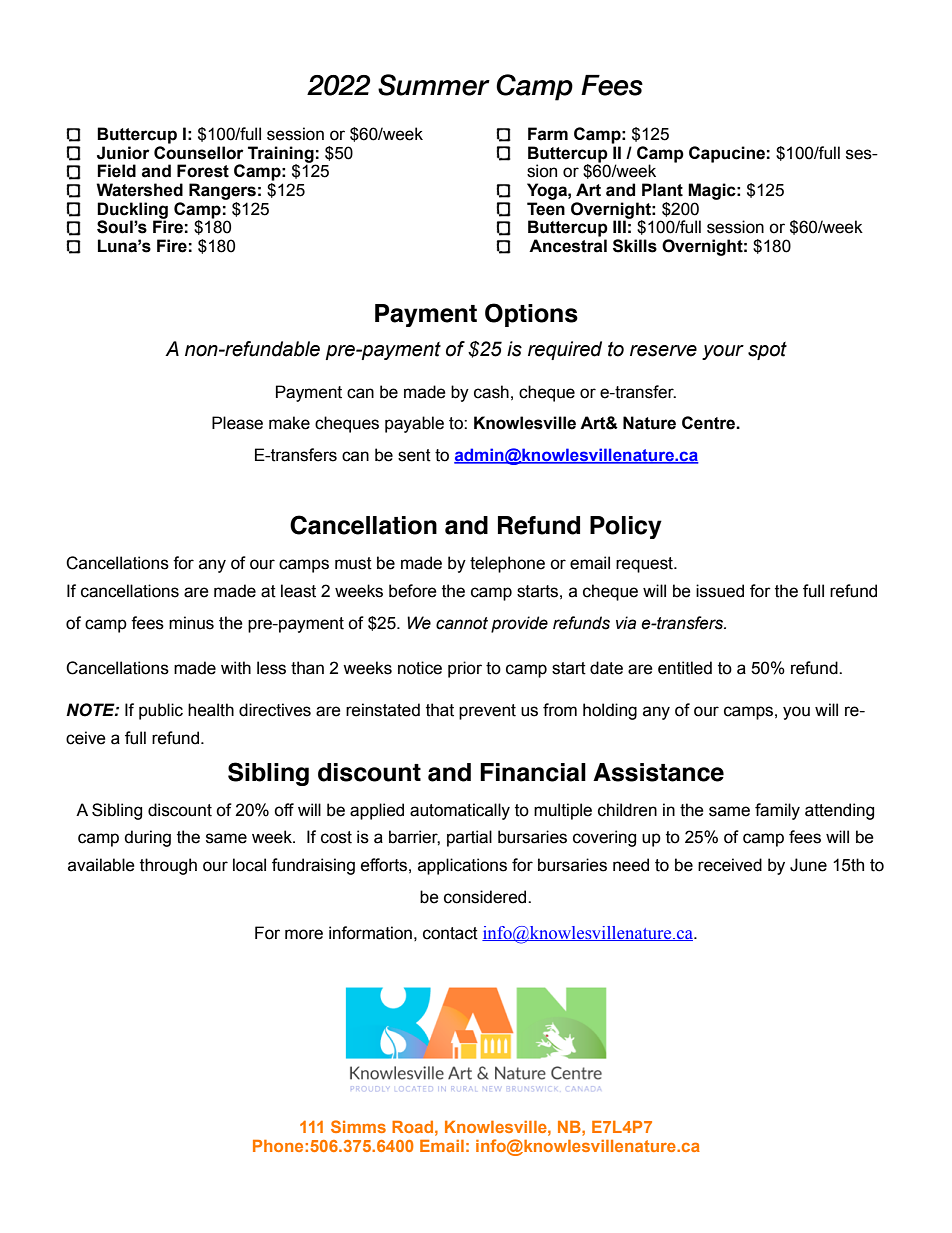  Describe the element at coordinates (662, 190) in the screenshot. I see `Plant` at that location.
